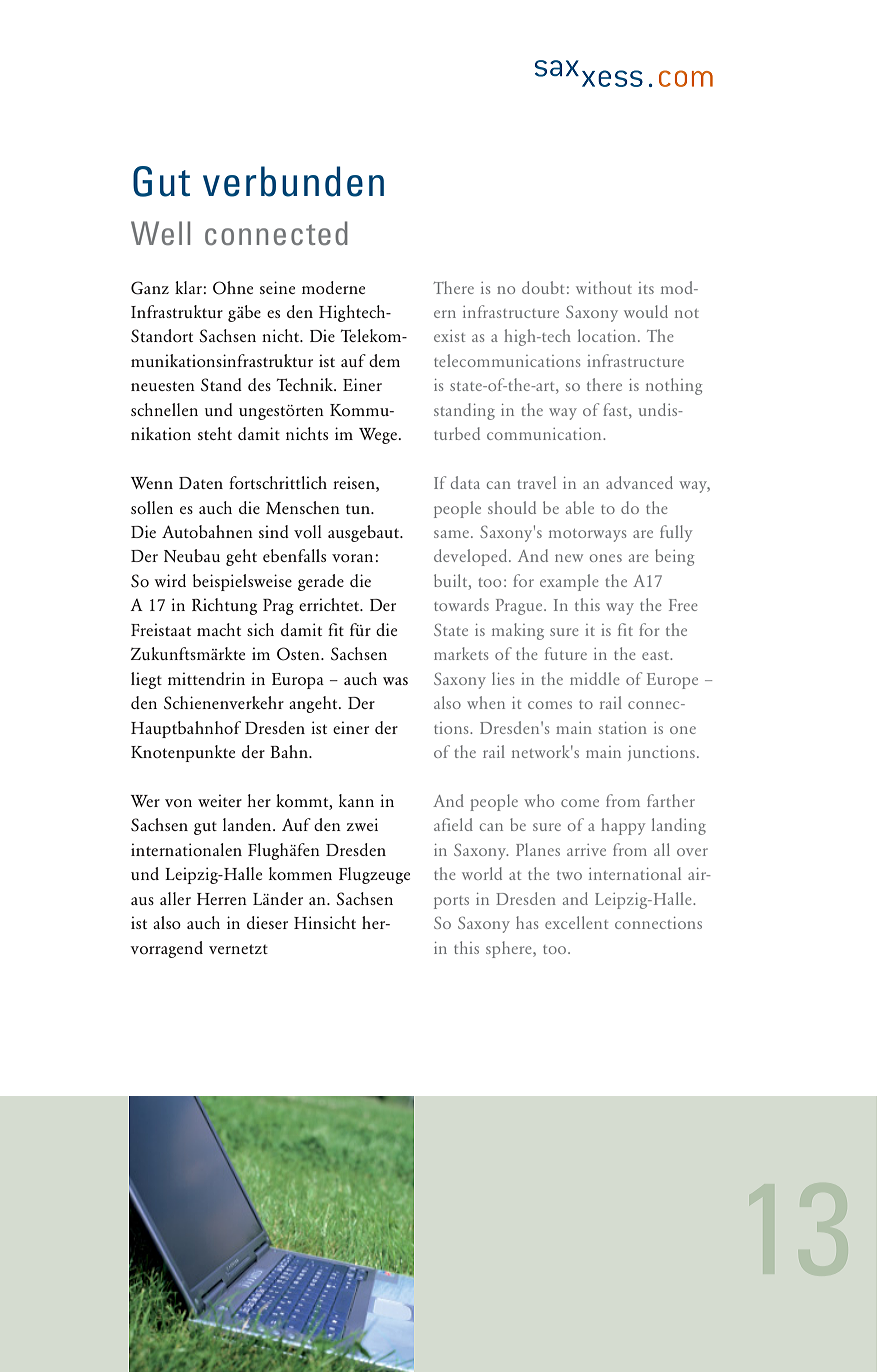 This page has width=878, height=1372. Describe the element at coordinates (639, 482) in the page. I see `advanced` at that location.
